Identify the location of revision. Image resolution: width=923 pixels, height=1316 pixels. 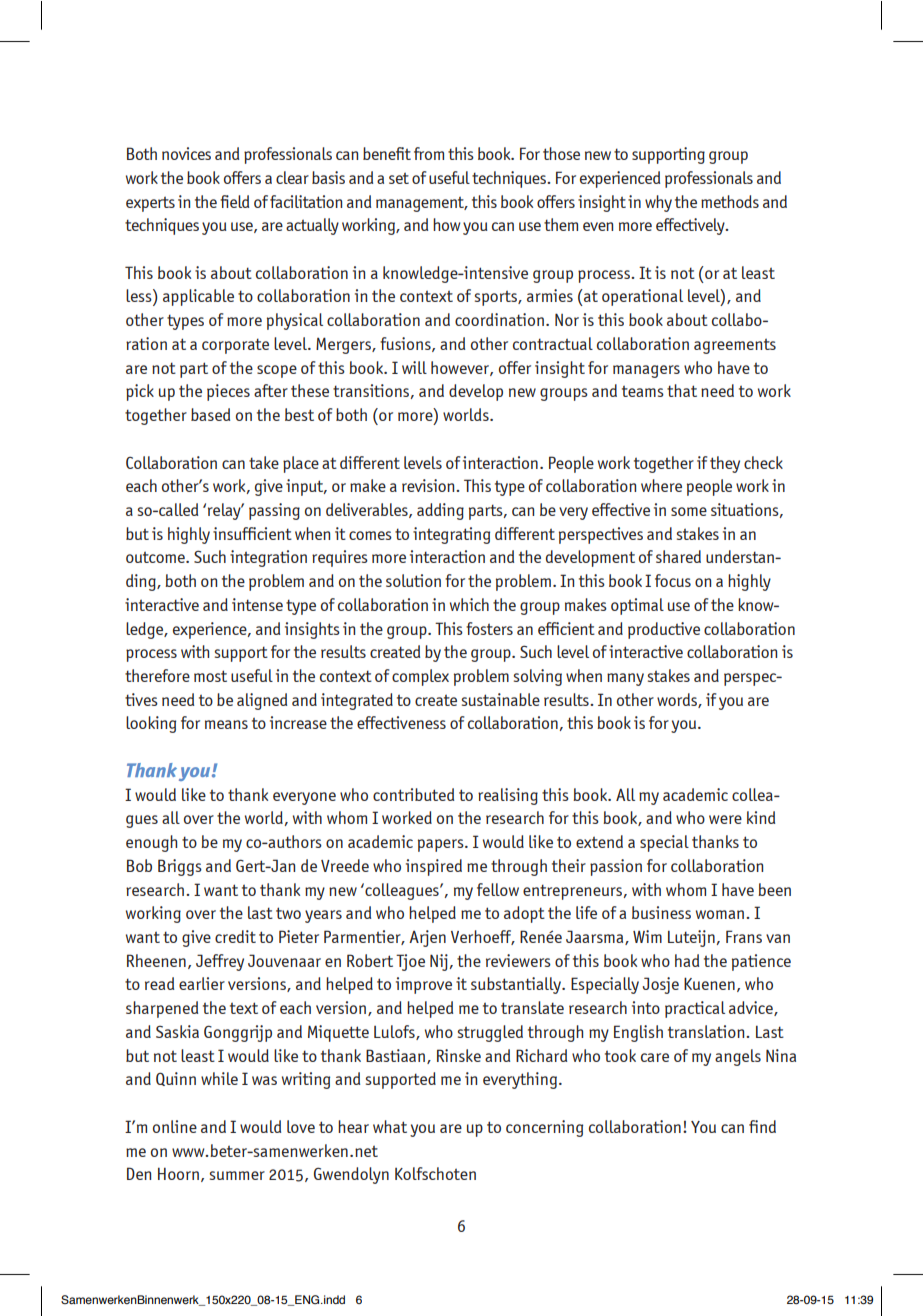
(429, 485).
